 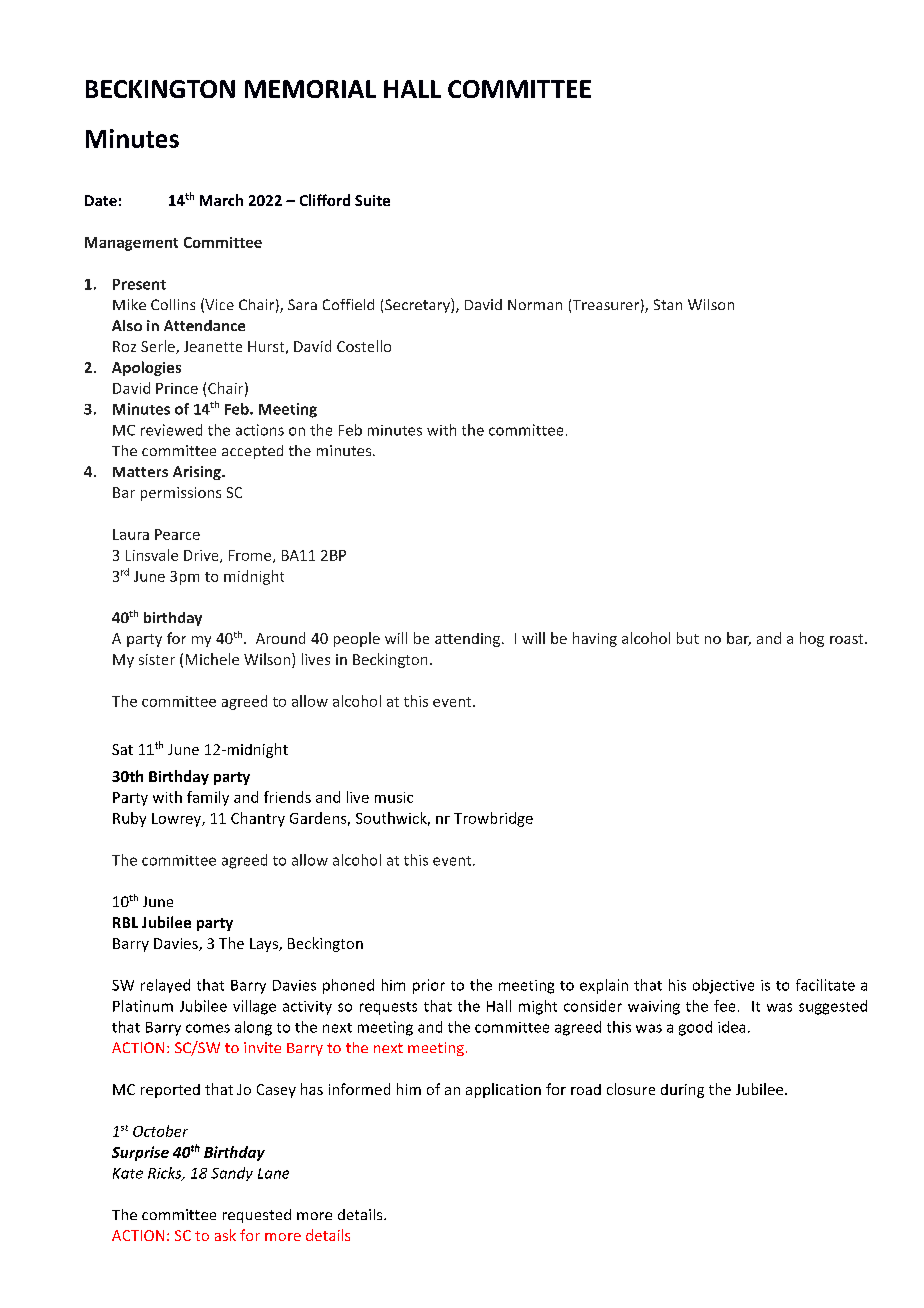 What do you see at coordinates (372, 200) in the image?
I see `Suite` at bounding box center [372, 200].
